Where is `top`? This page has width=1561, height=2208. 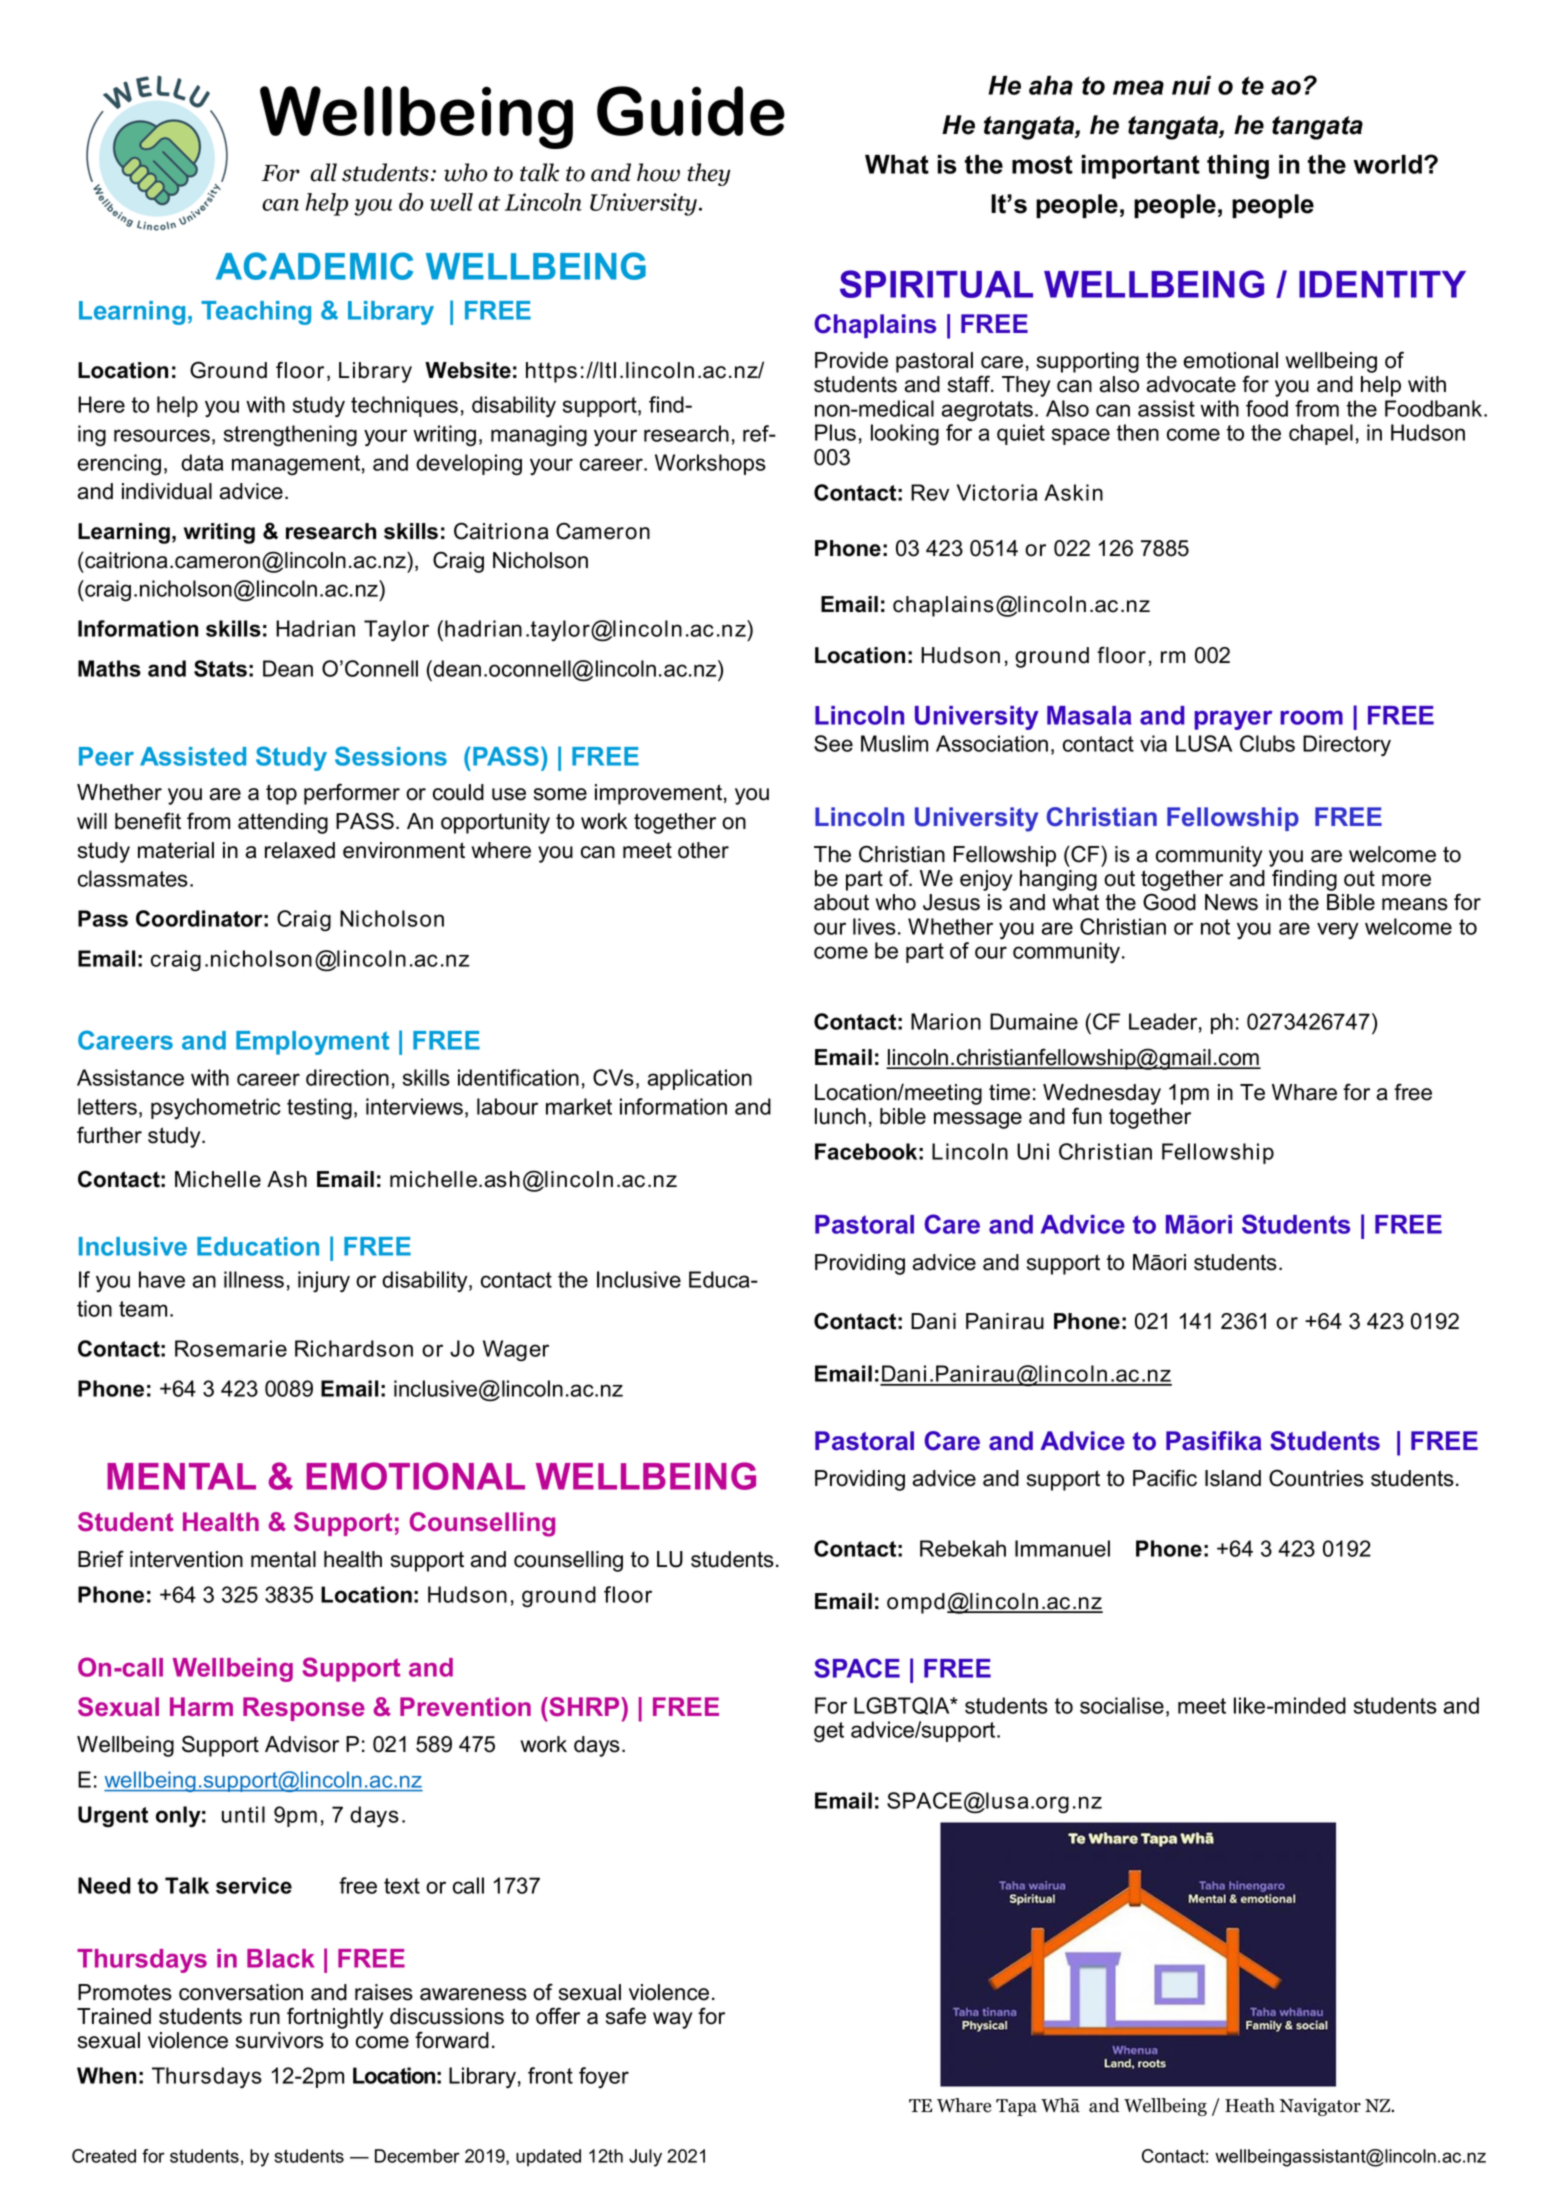 top is located at coordinates (281, 794).
